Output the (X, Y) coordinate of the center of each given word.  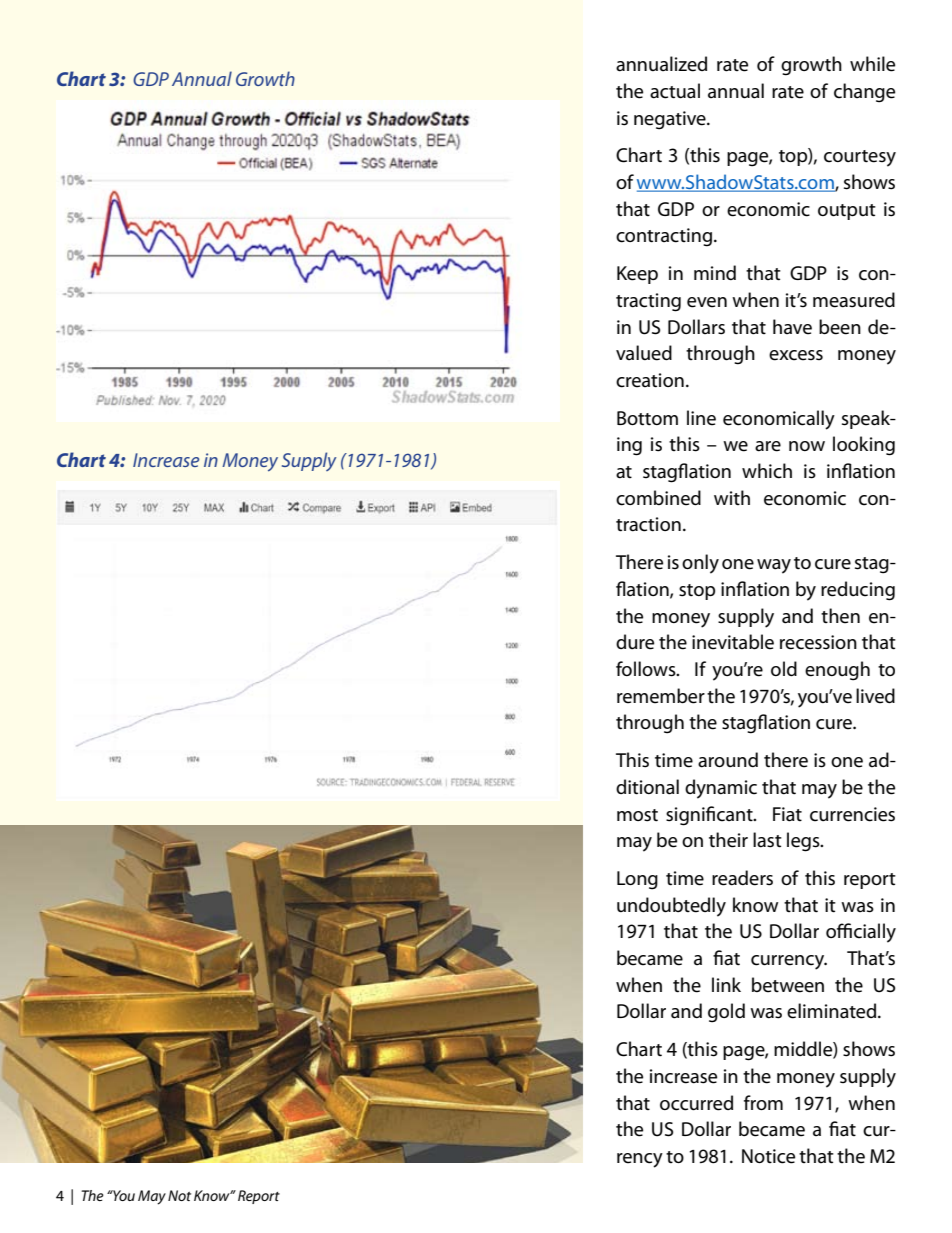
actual (675, 91)
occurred (696, 1103)
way (774, 566)
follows (647, 669)
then (840, 616)
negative (671, 120)
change (864, 93)
